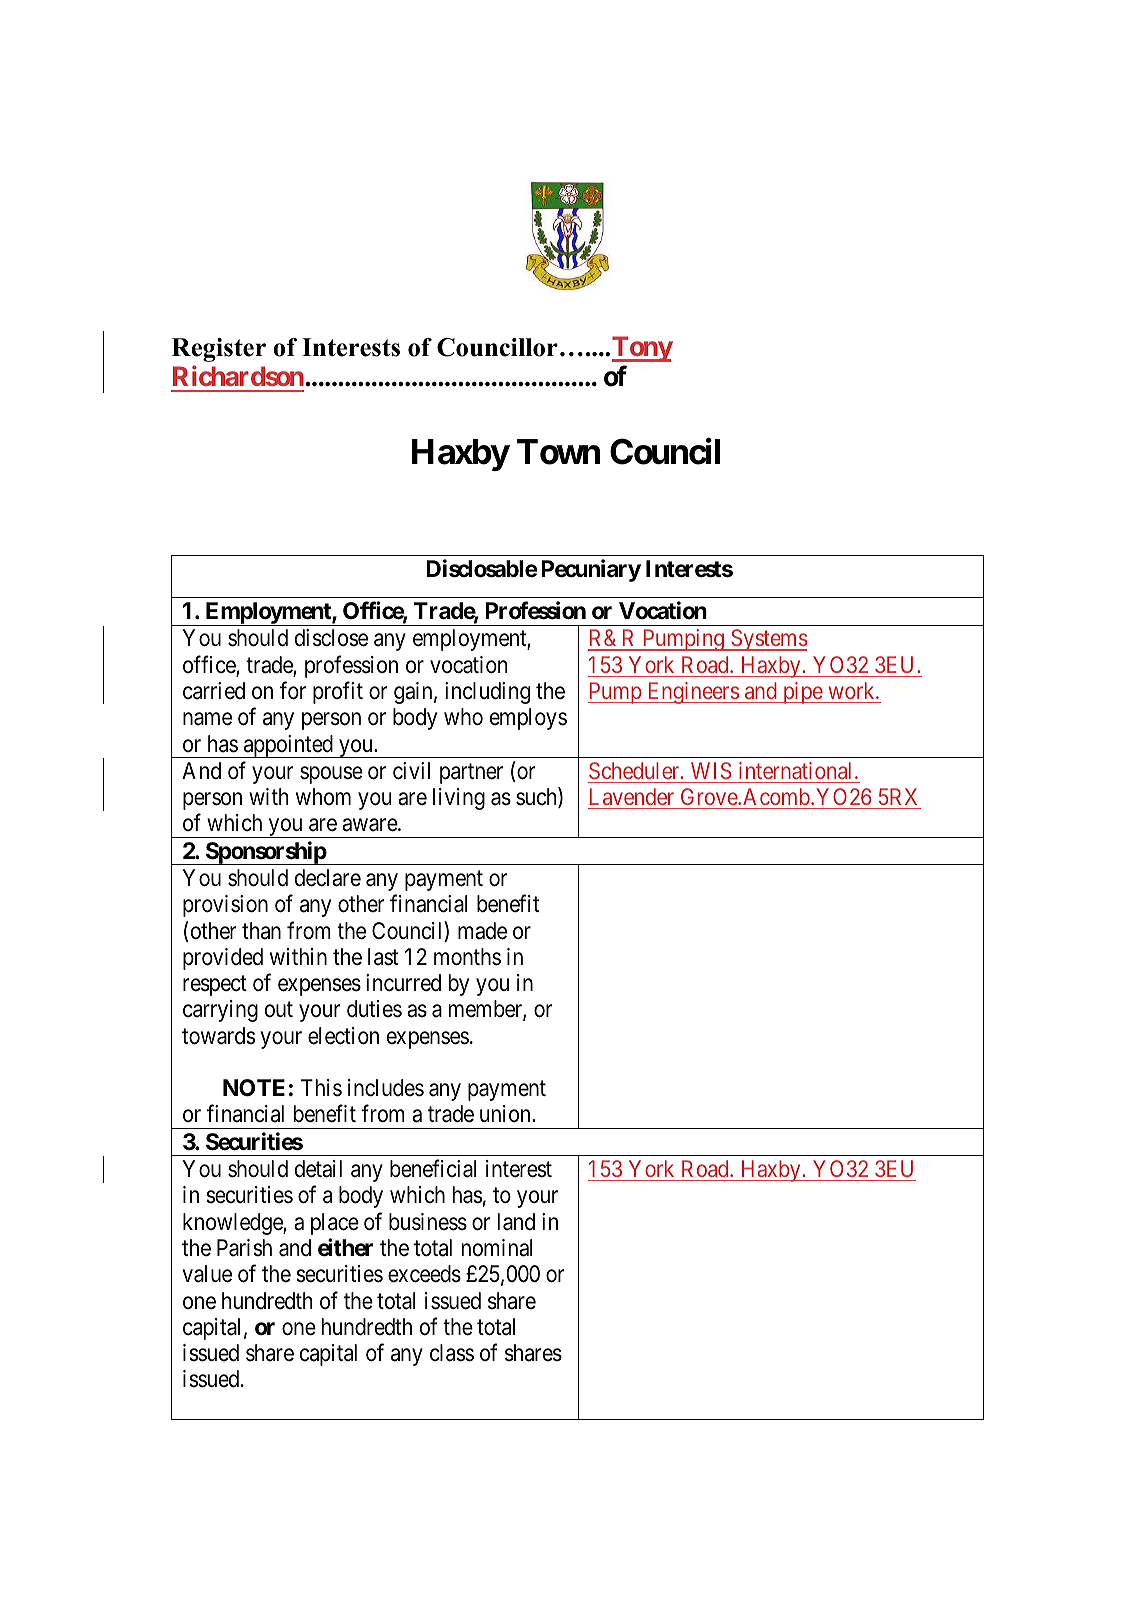  What do you see at coordinates (591, 570) in the image?
I see `Pecuniary` at bounding box center [591, 570].
